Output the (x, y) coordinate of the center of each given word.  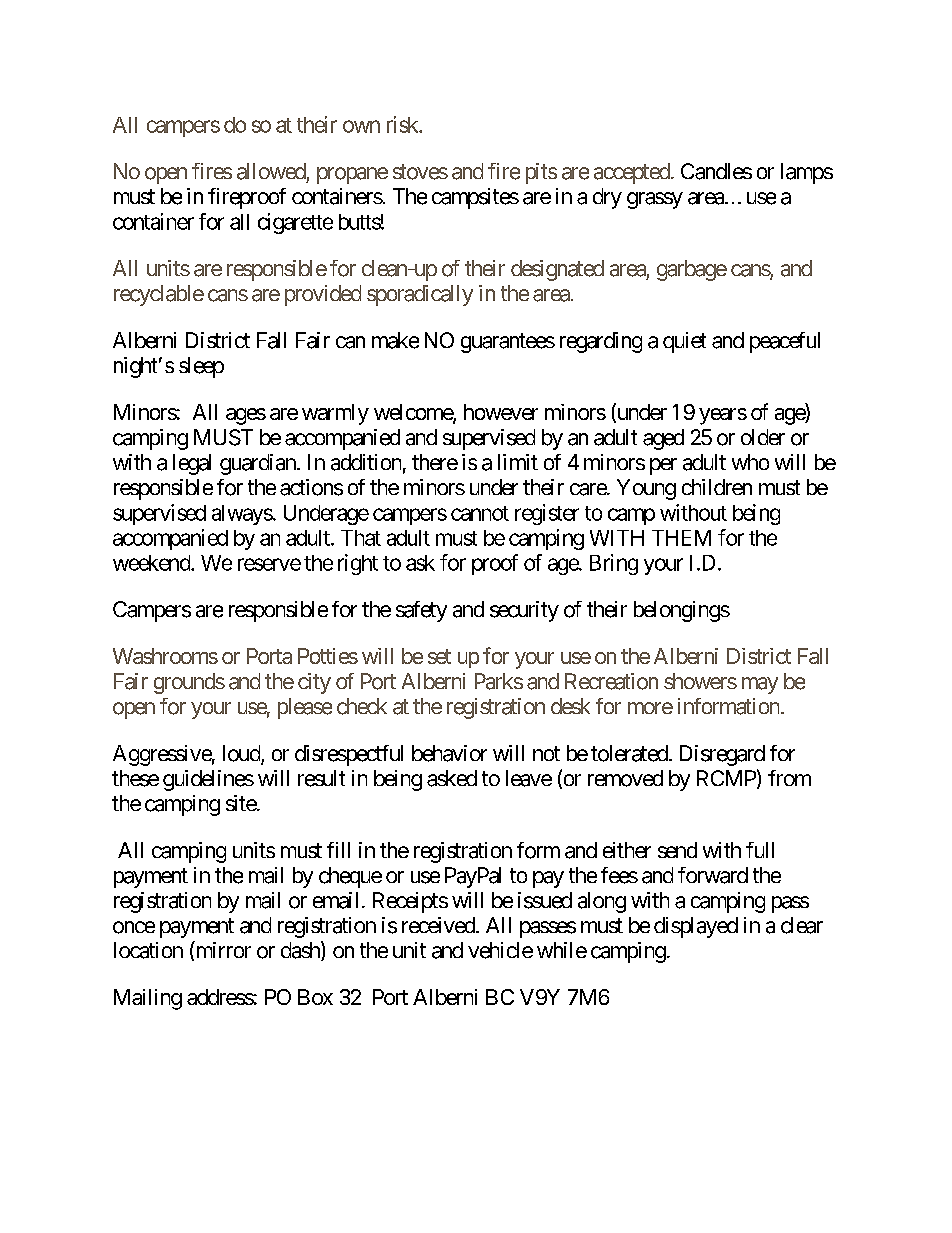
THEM (681, 538)
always (242, 515)
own (361, 126)
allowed (271, 171)
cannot (480, 513)
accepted (632, 173)
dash (301, 951)
